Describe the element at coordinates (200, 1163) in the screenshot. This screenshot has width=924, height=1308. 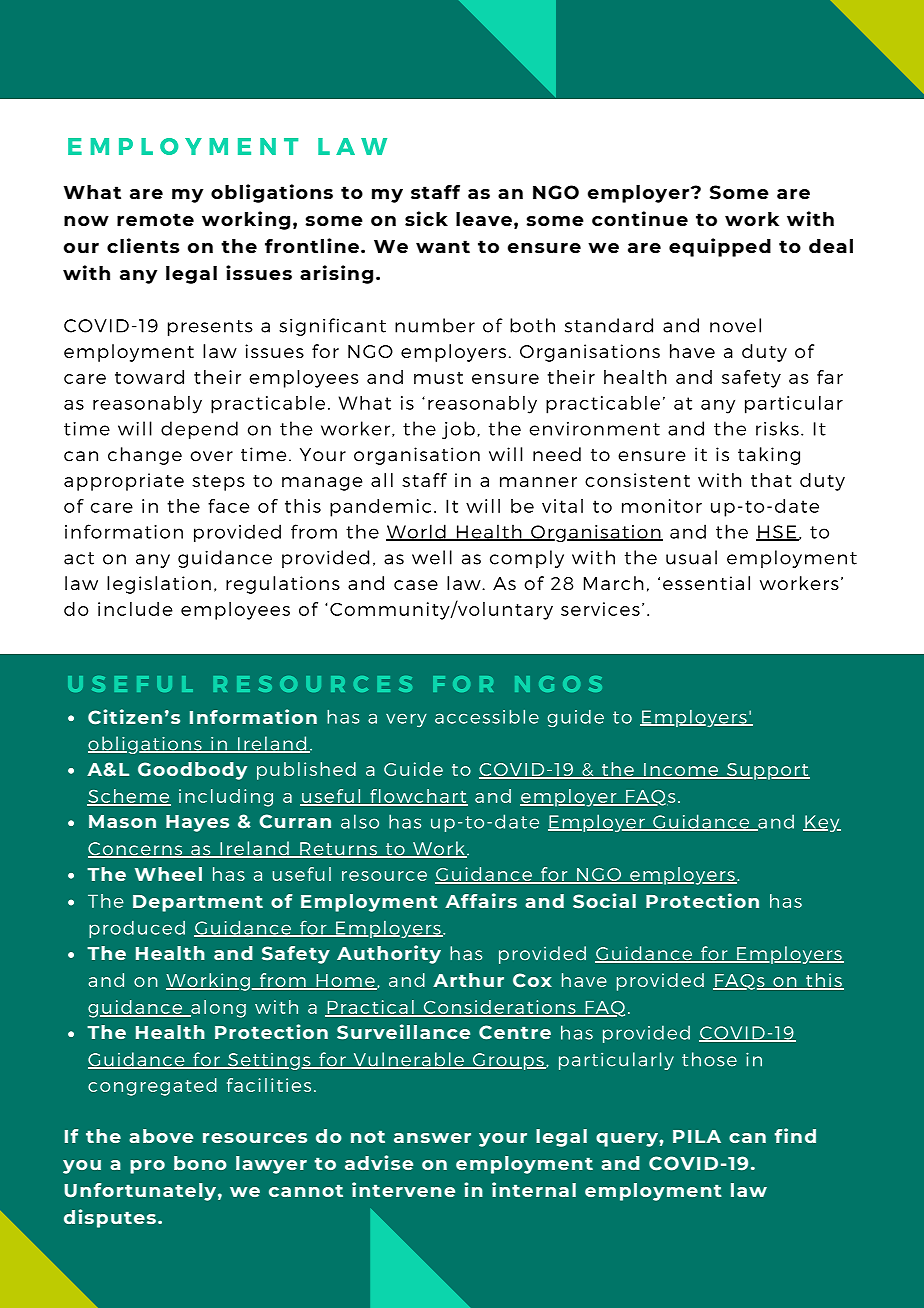
I see `bono` at that location.
